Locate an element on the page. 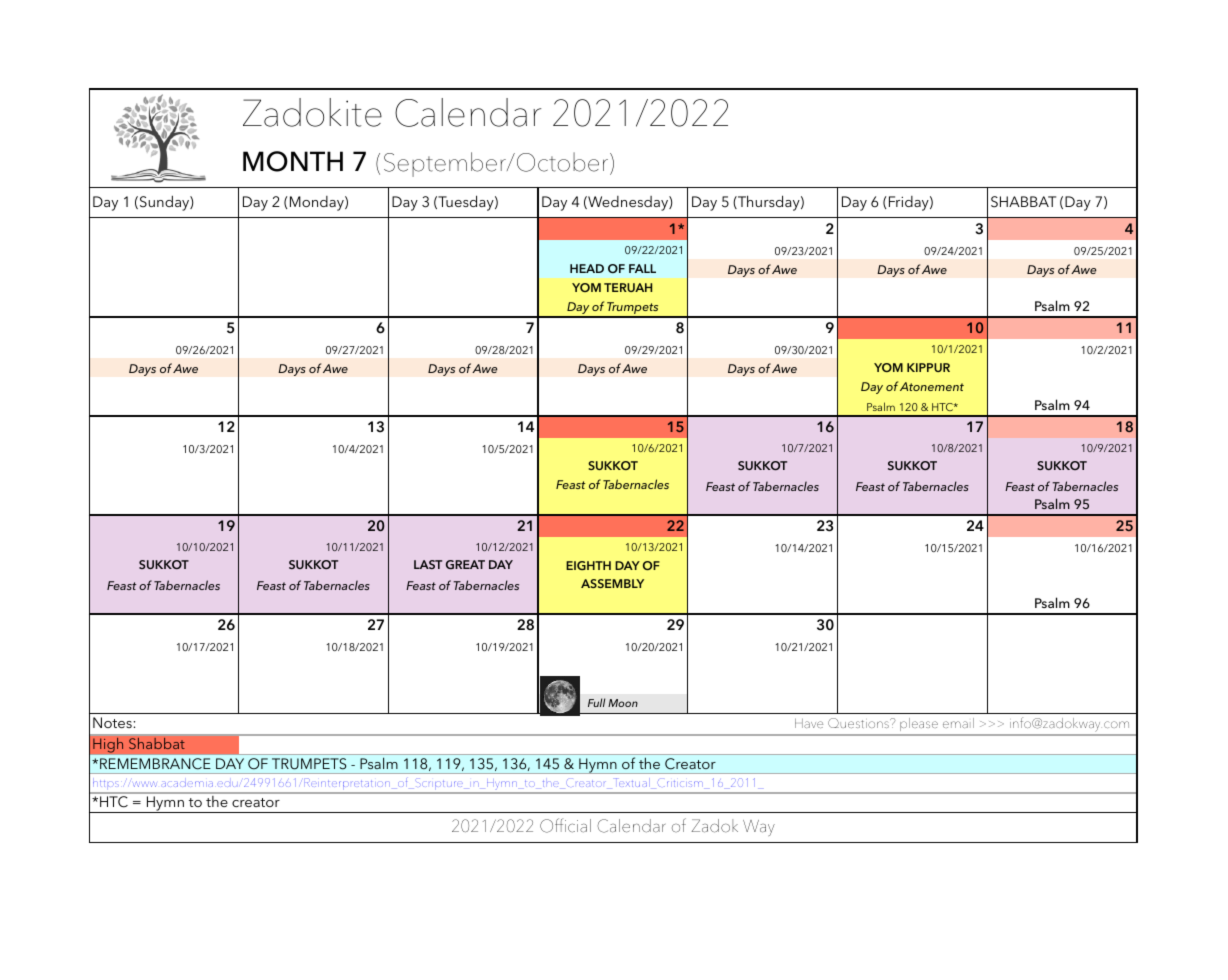 Image resolution: width=1228 pixels, height=980 pixels. ASSEMBLY is located at coordinates (612, 583).
